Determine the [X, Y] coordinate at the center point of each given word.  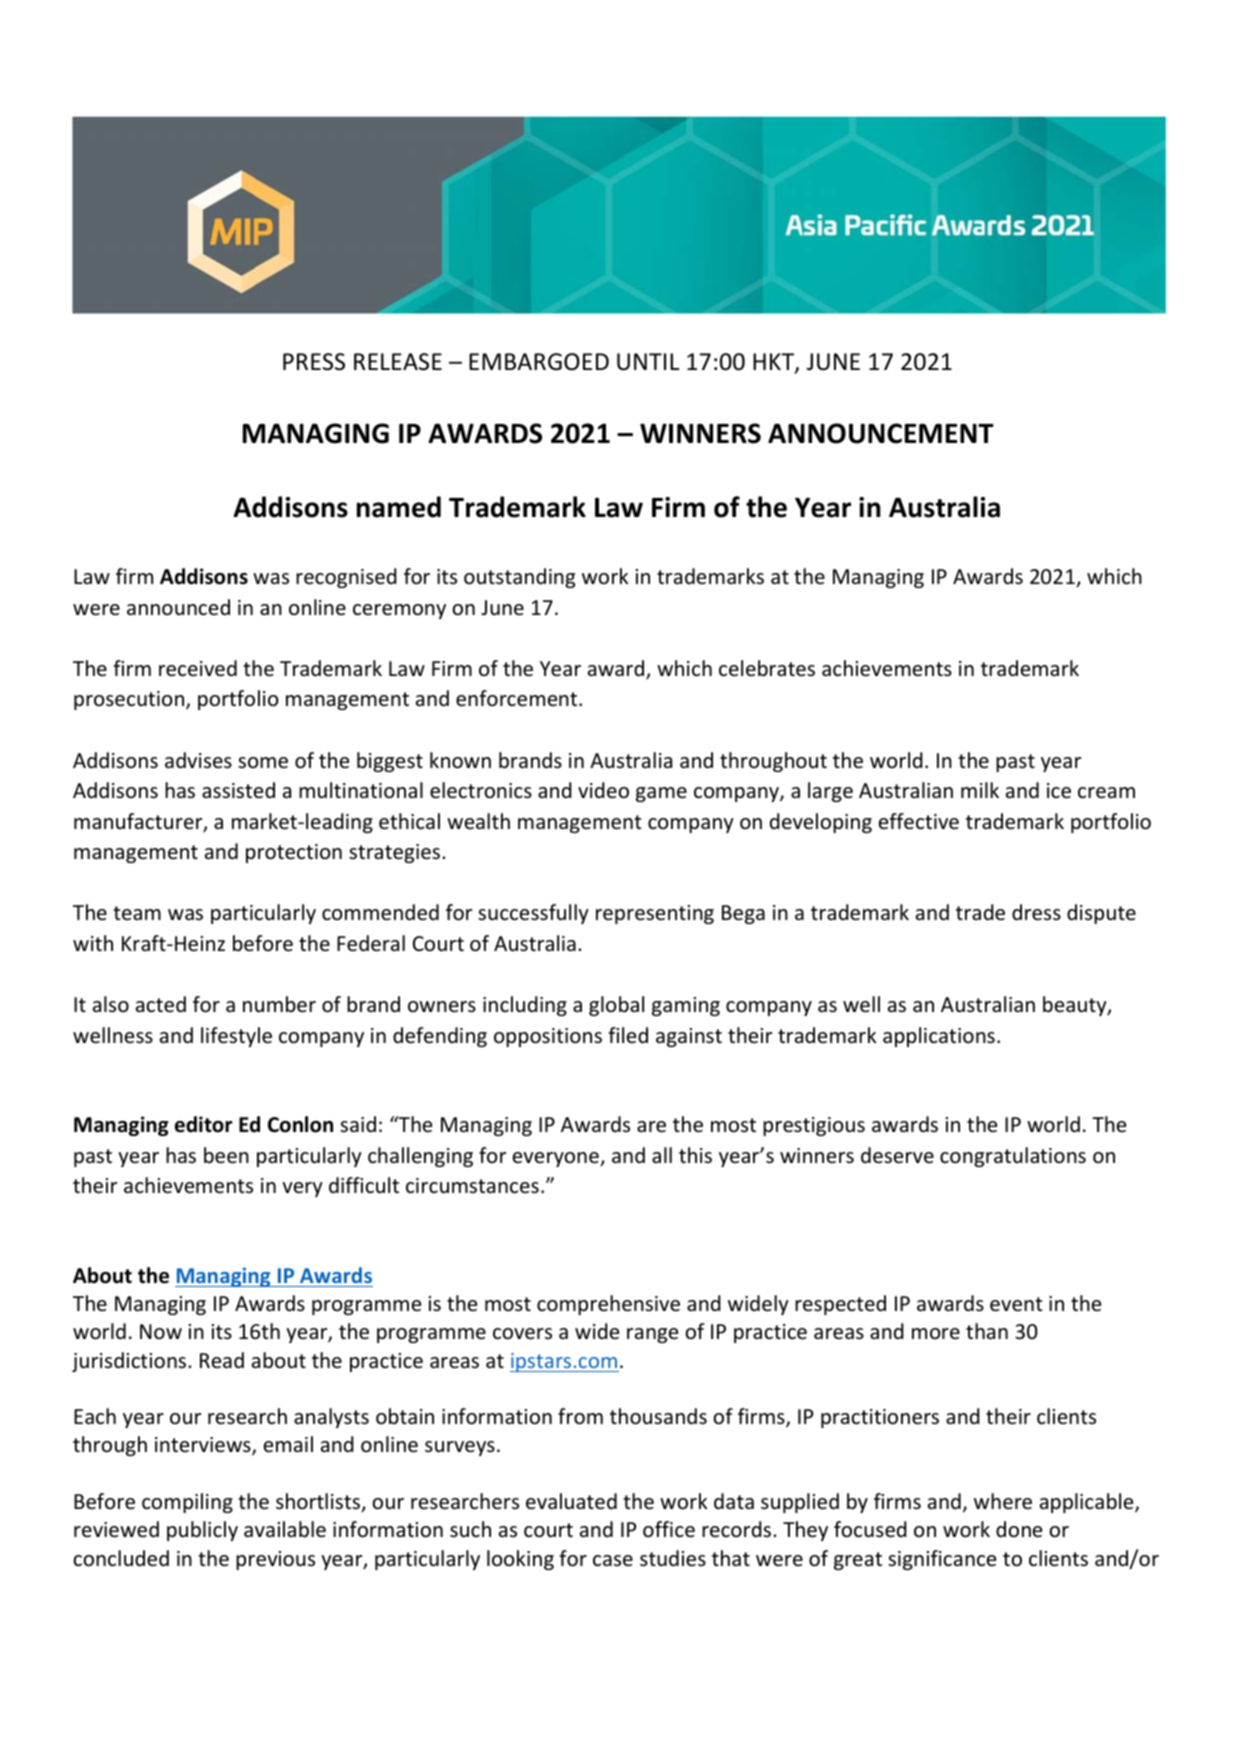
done [1019, 1529]
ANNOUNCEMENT [881, 433]
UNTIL [648, 362]
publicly [202, 1531]
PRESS [314, 362]
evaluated [571, 1501]
